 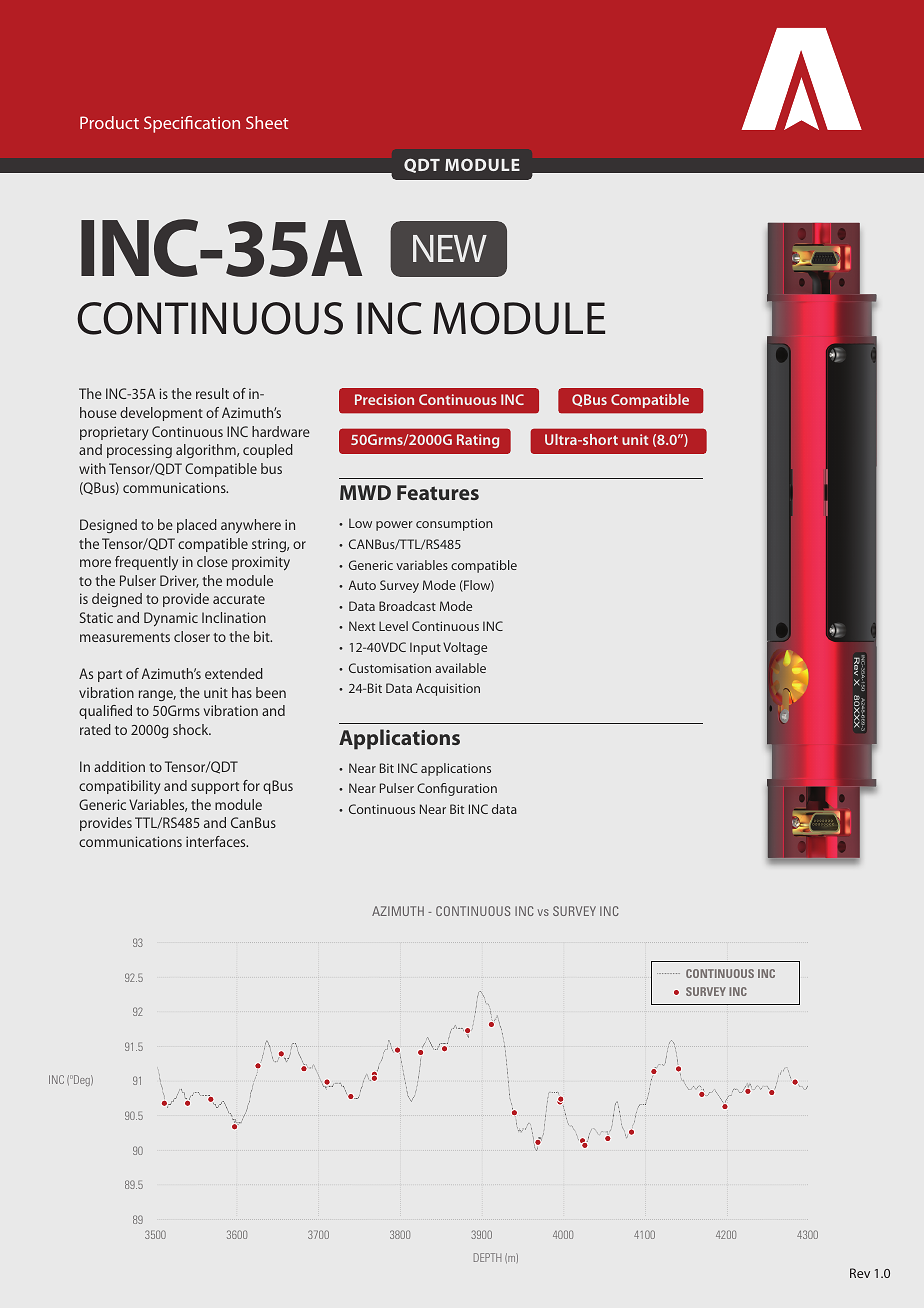 What do you see at coordinates (487, 1257) in the screenshot?
I see `DEPTH` at bounding box center [487, 1257].
